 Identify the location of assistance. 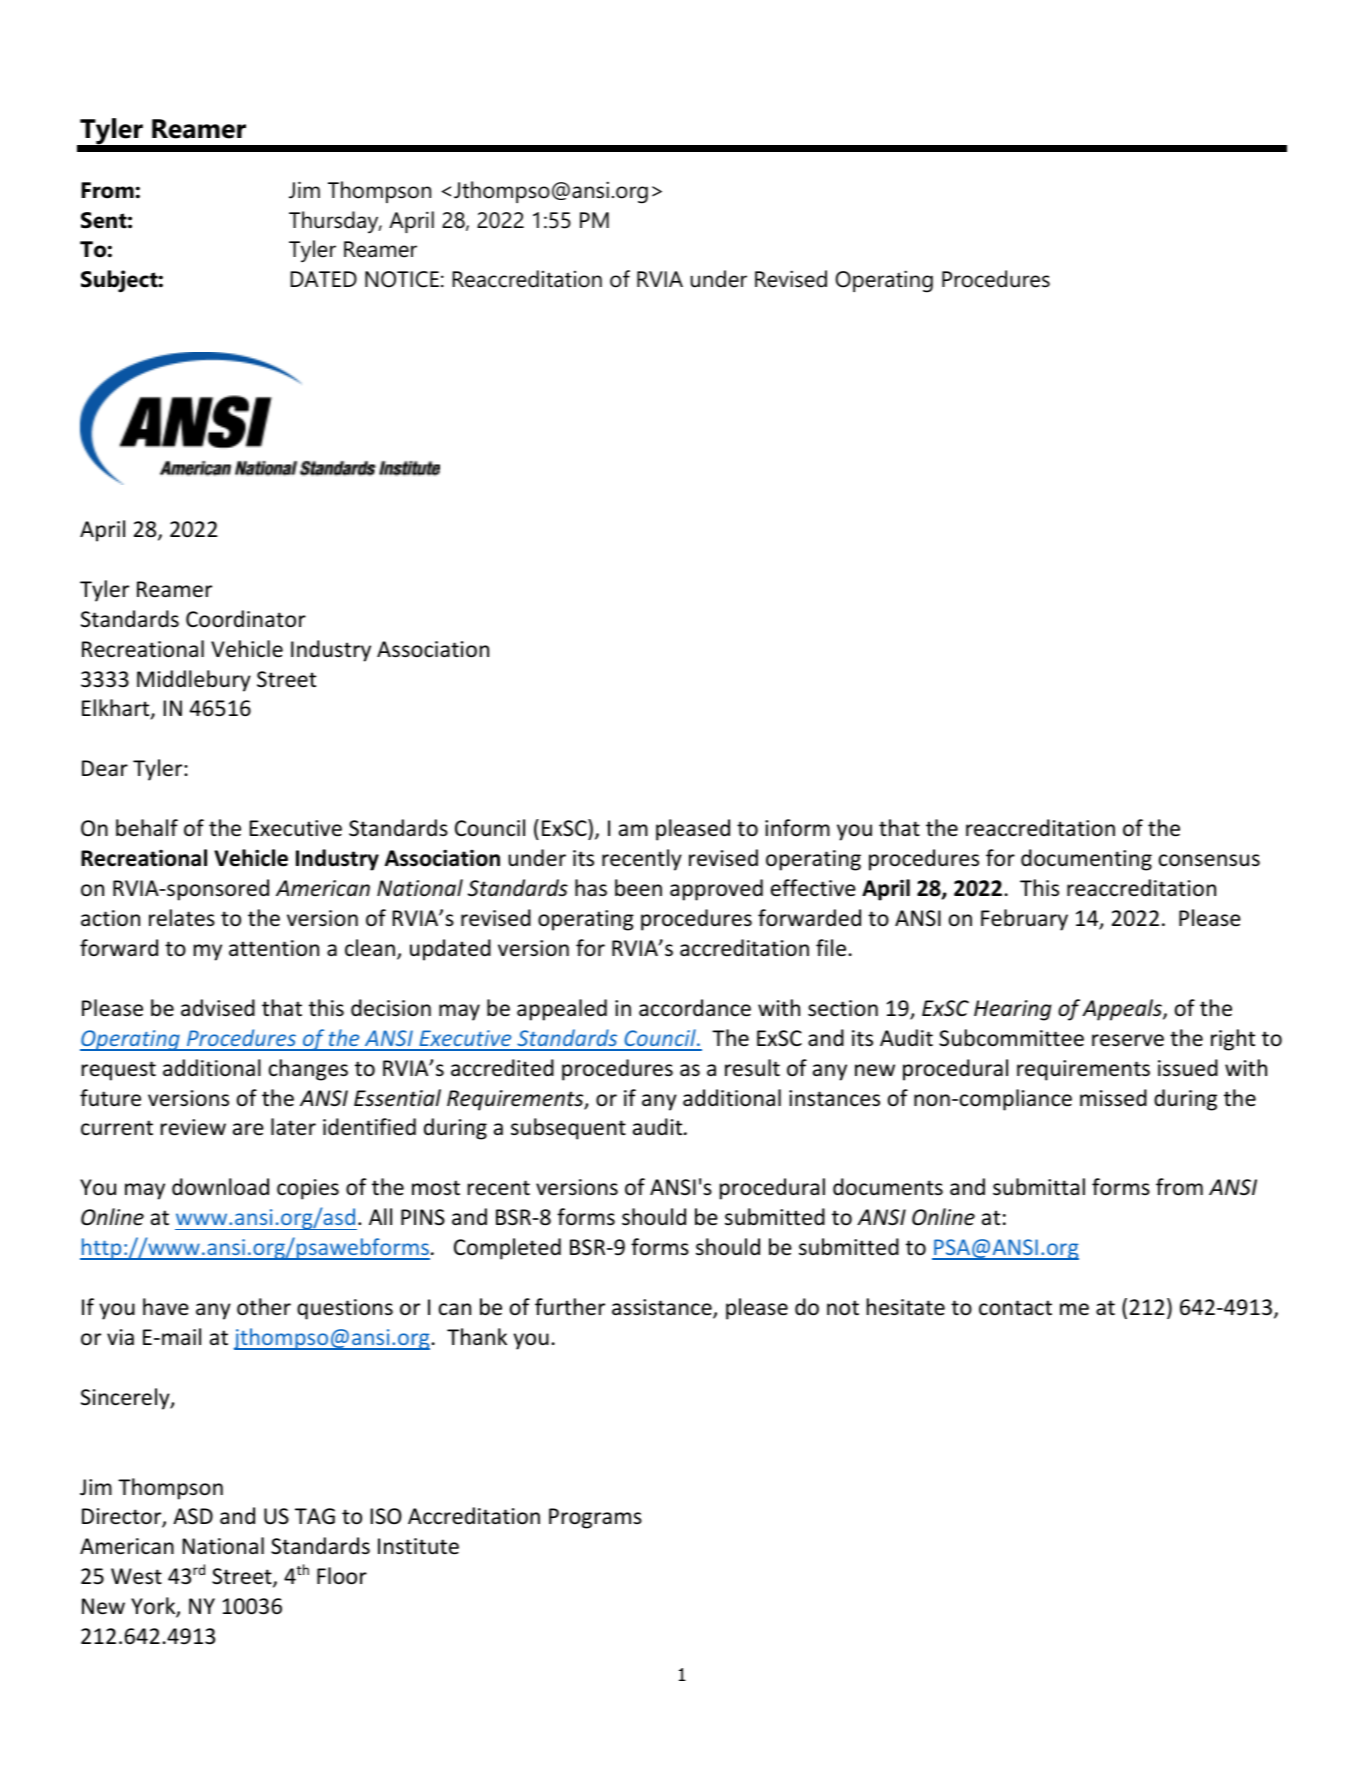
(663, 1308).
